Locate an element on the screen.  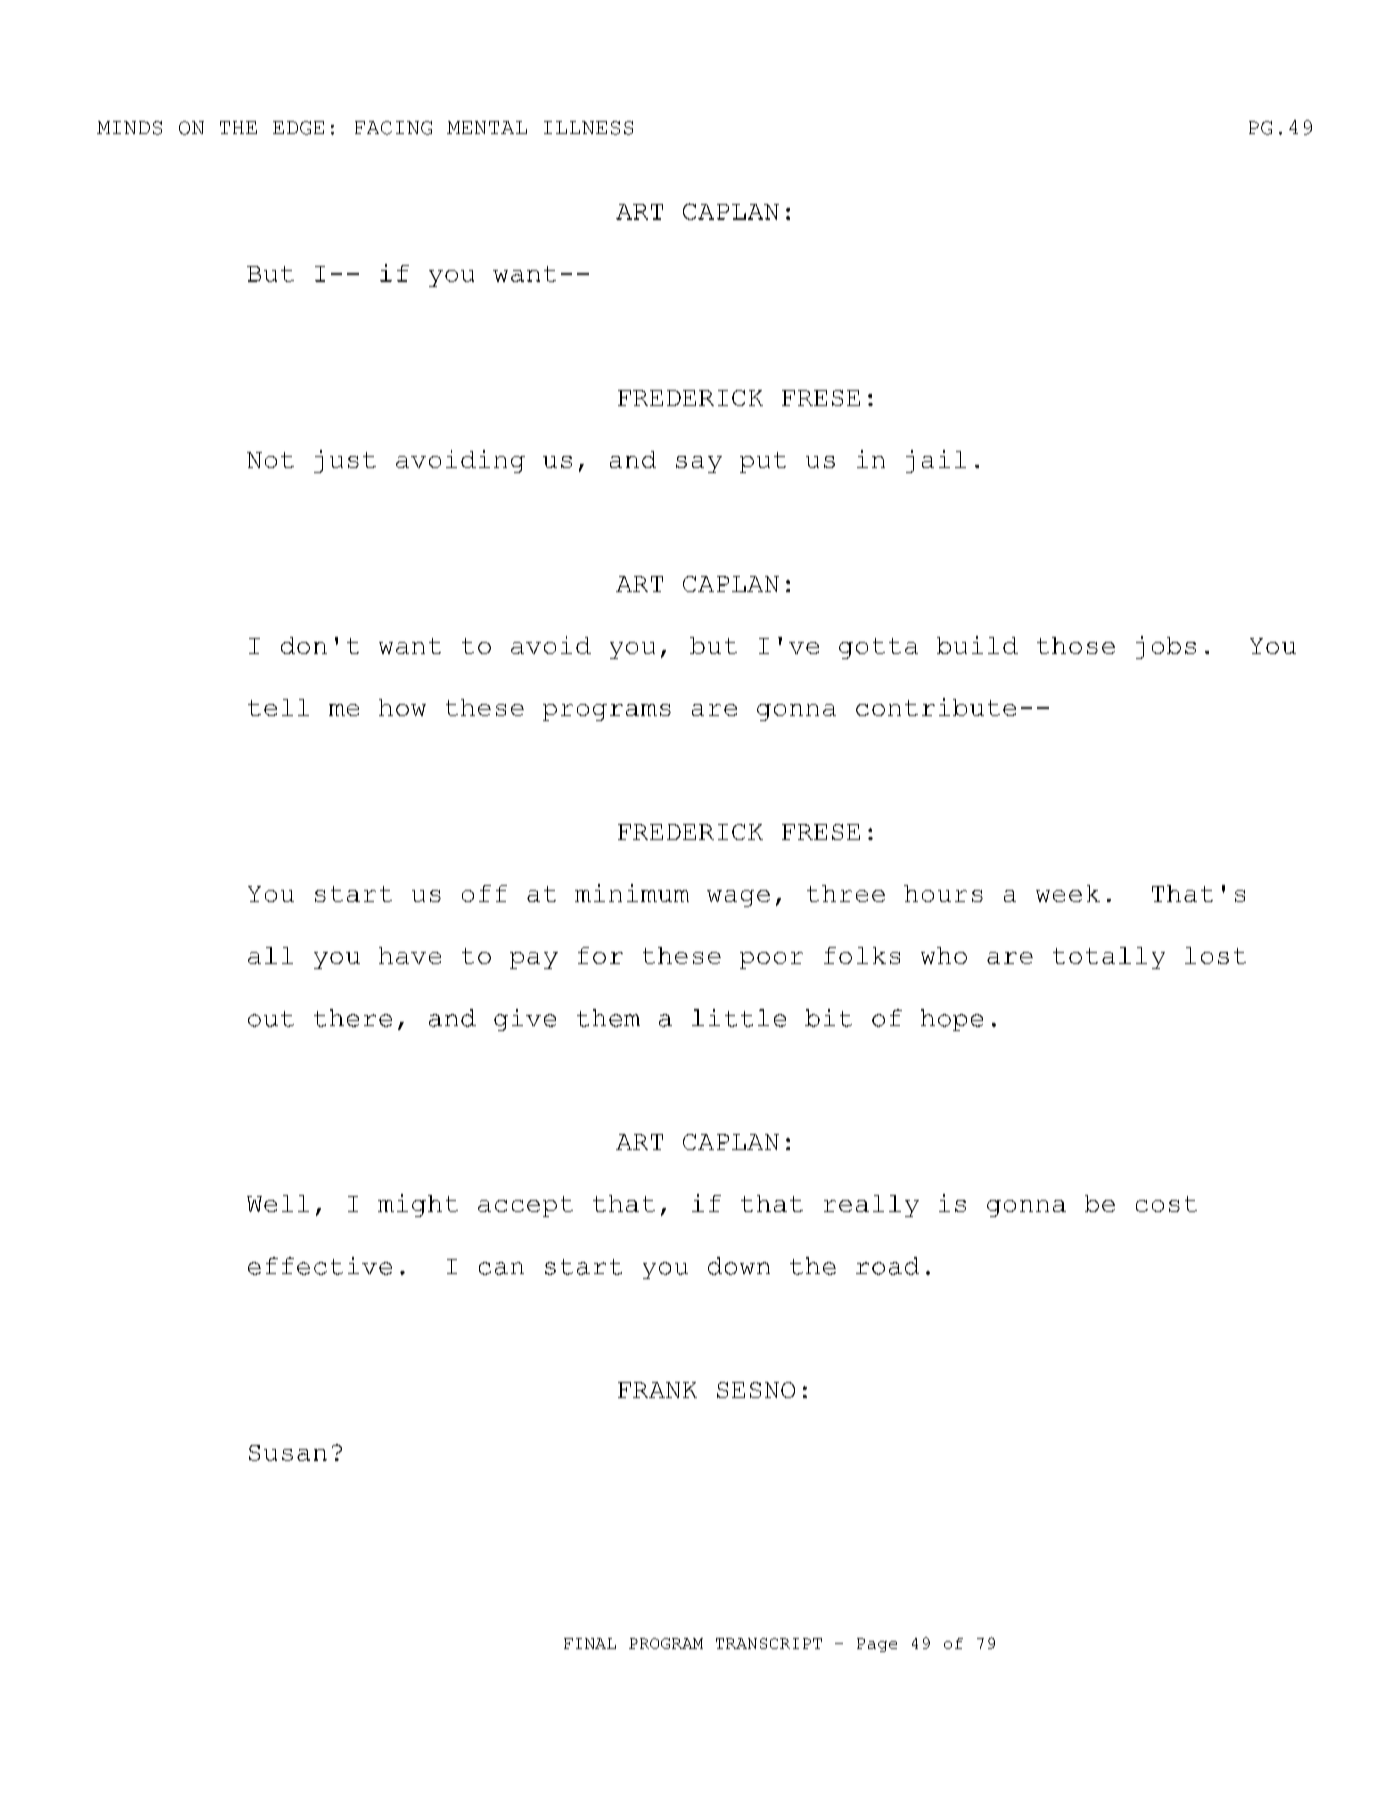
ILLNESS is located at coordinates (588, 128).
